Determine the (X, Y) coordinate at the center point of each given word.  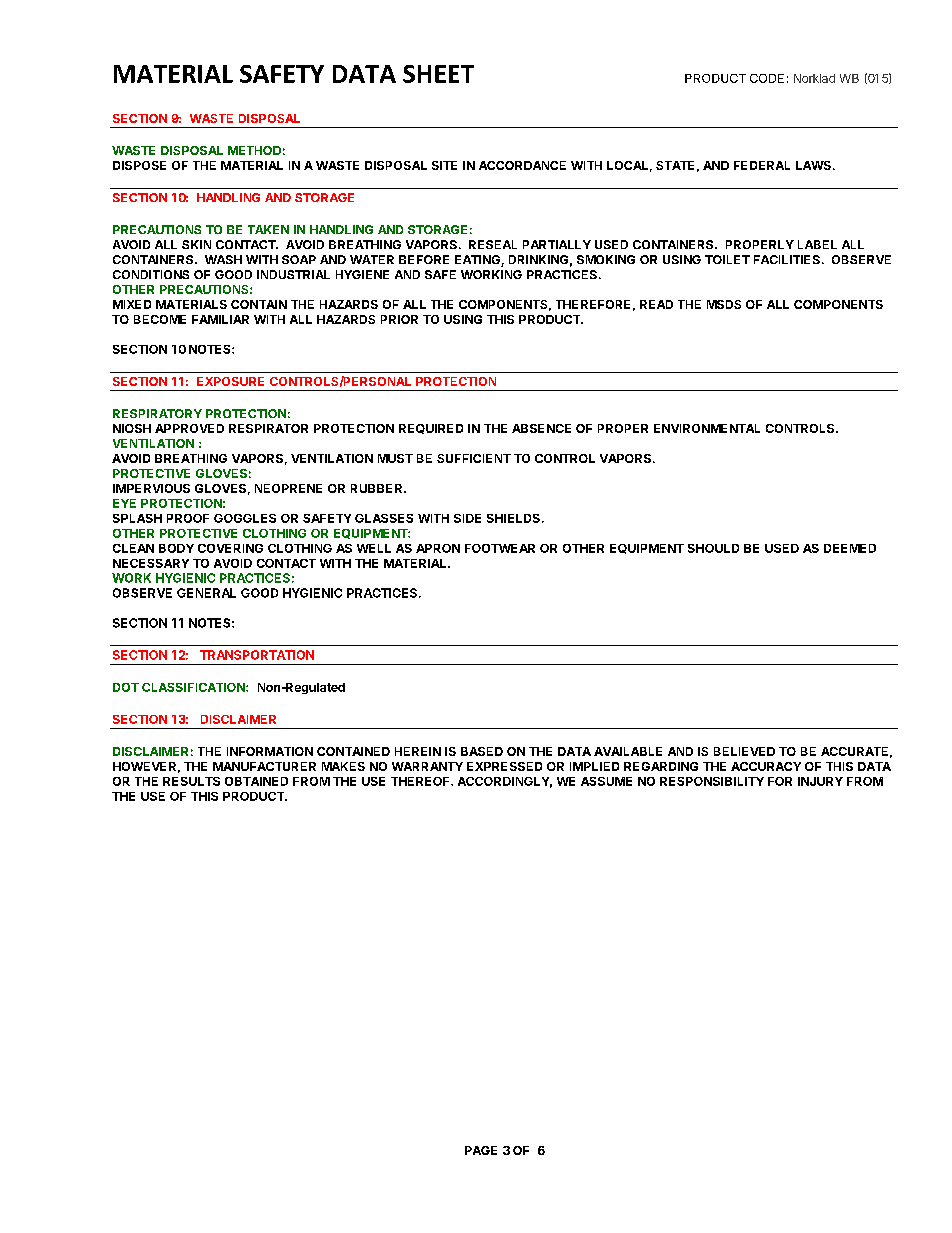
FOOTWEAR (500, 548)
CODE (767, 78)
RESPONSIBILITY (712, 781)
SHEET (438, 74)
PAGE (481, 1150)
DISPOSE (139, 165)
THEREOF (421, 781)
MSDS (724, 304)
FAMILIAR (220, 319)
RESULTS (191, 781)
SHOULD (713, 548)
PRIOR (399, 319)
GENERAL (206, 593)
